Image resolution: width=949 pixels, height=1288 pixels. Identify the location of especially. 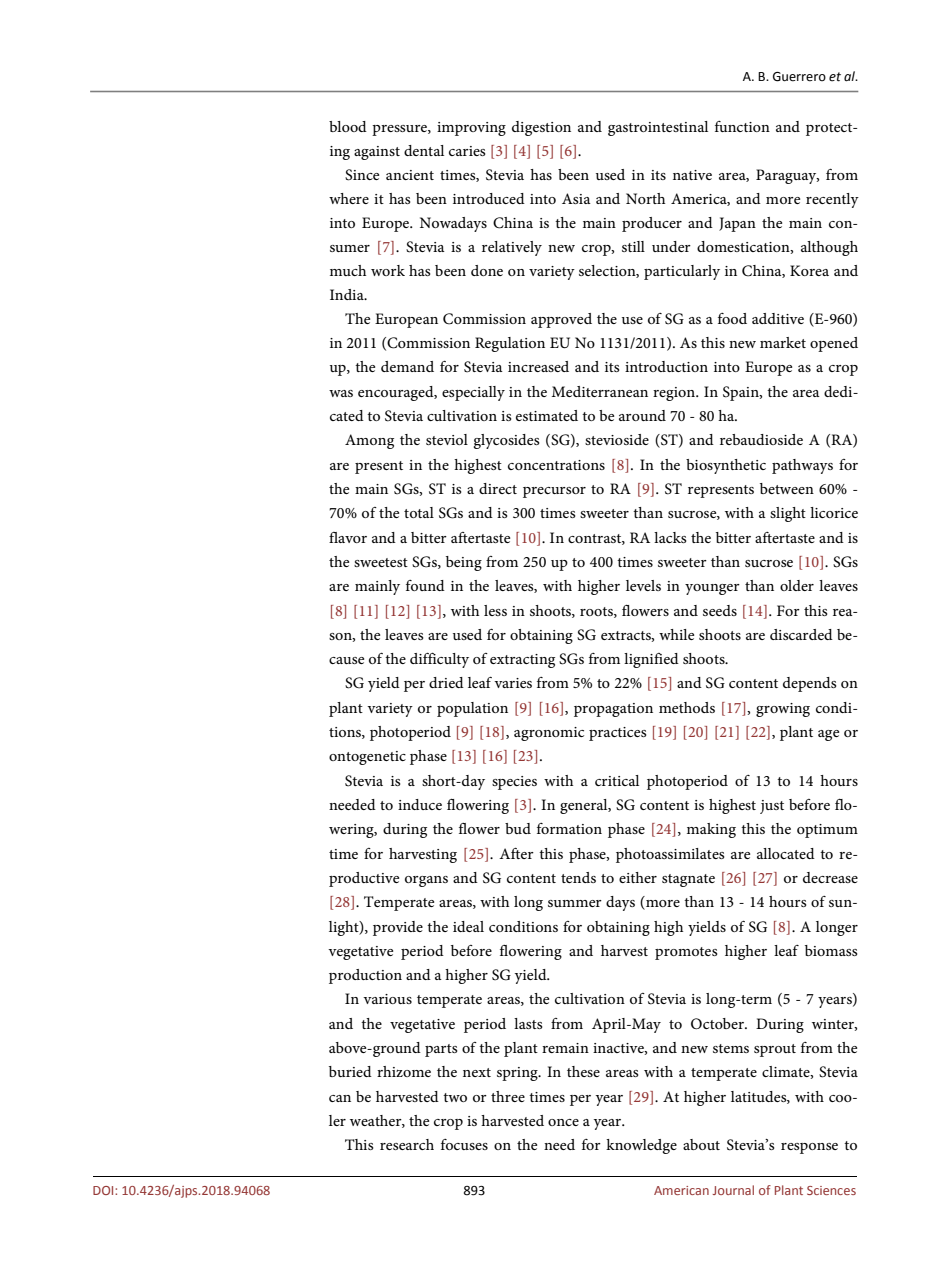
(473, 393).
